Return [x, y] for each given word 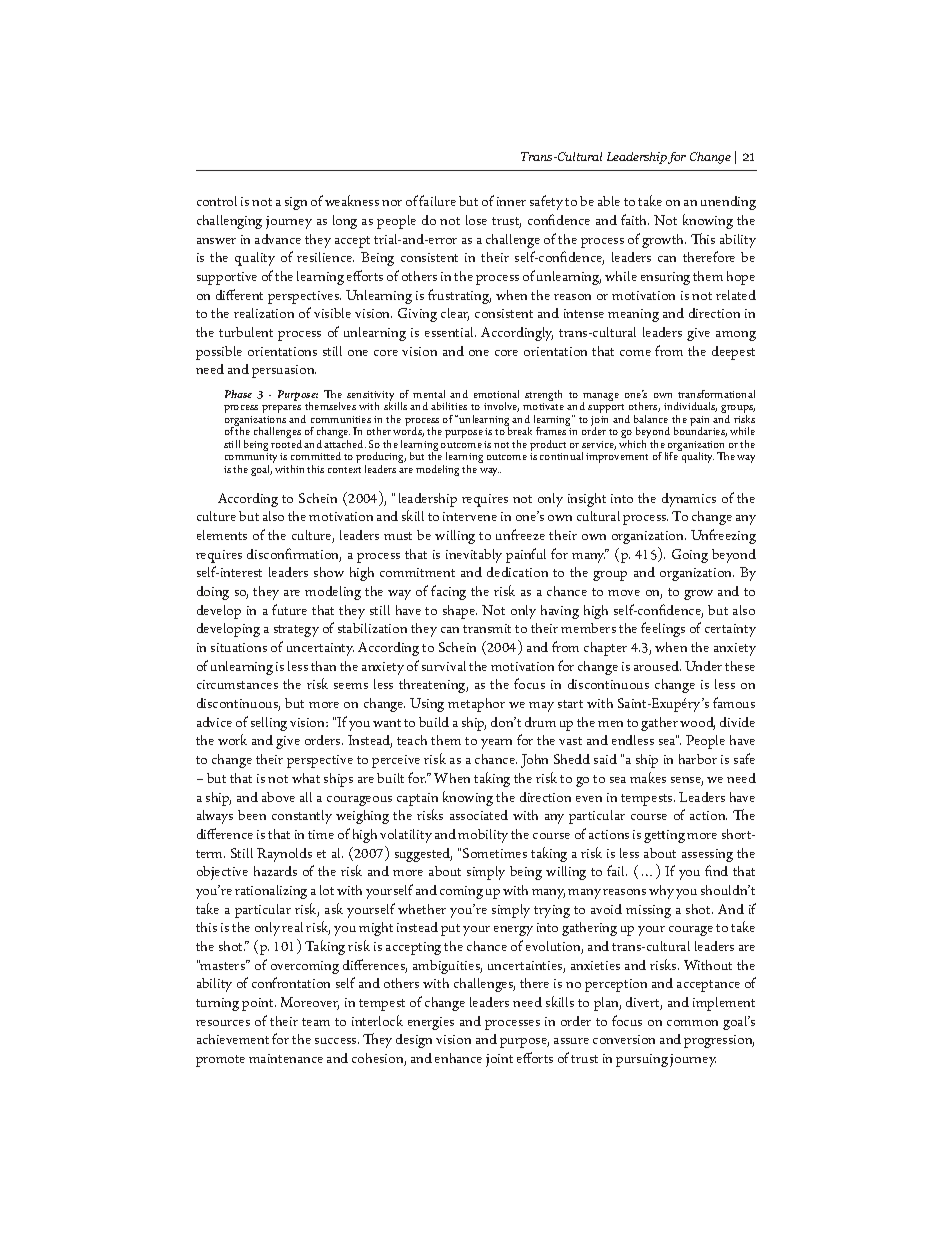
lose [476, 220]
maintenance [286, 1058]
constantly [302, 817]
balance [651, 419]
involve [501, 407]
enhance [458, 1058]
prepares [281, 411]
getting [664, 836]
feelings [663, 629]
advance [278, 239]
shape [460, 612]
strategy [296, 631]
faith [635, 219]
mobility [483, 836]
